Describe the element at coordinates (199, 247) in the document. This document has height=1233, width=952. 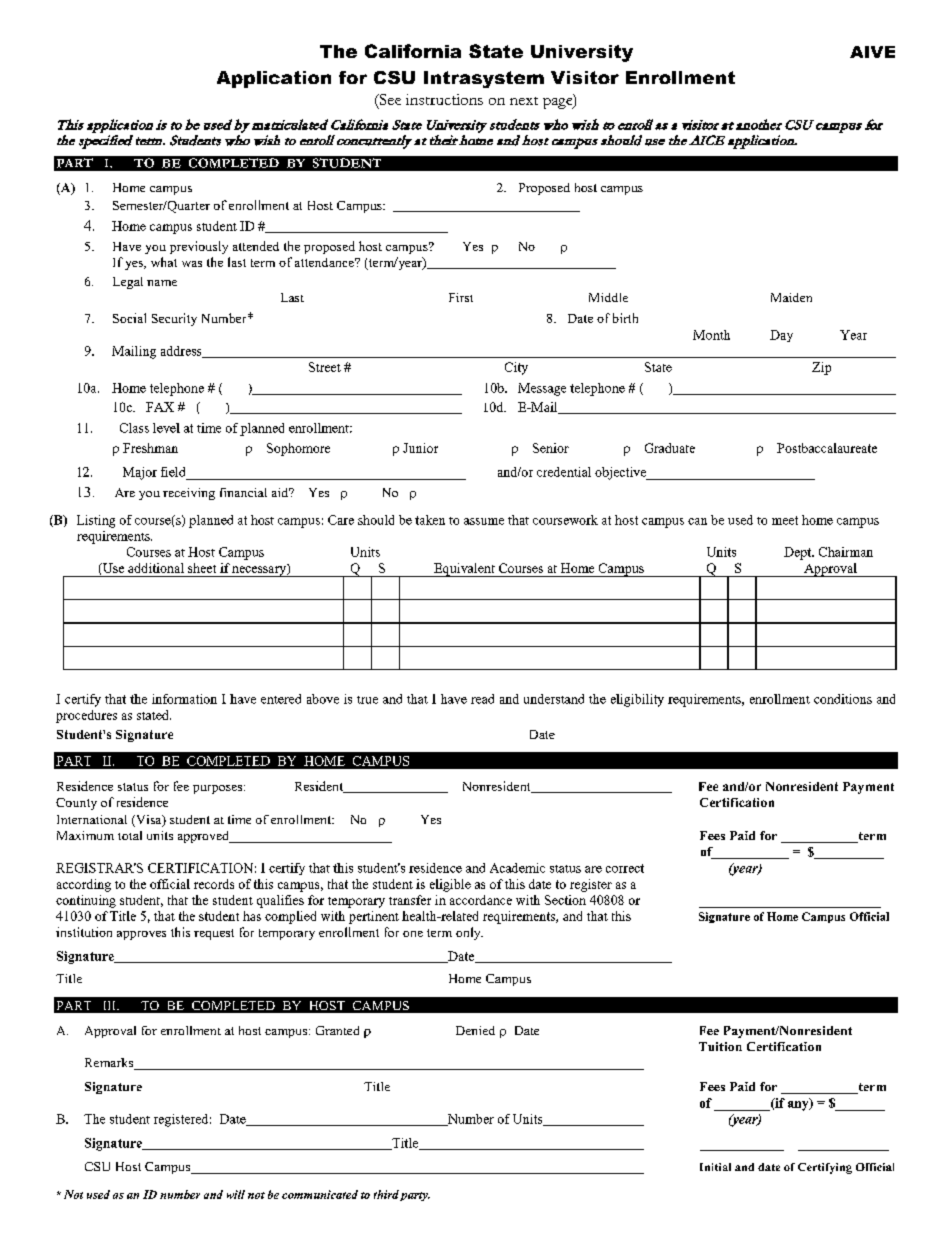
I see `previously` at that location.
